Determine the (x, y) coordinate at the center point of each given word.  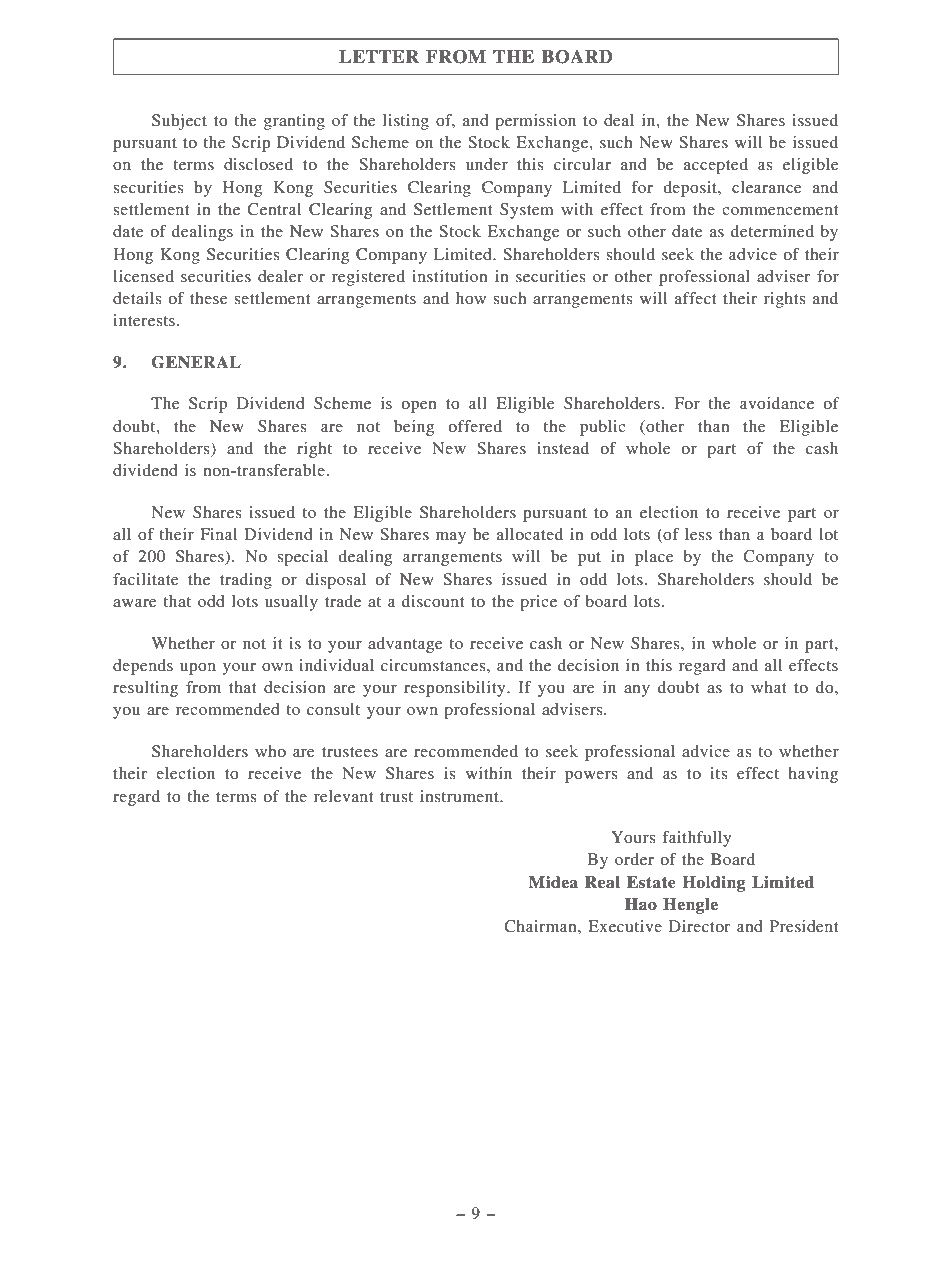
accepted (716, 166)
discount (433, 601)
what (768, 687)
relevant (343, 796)
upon (198, 669)
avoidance (777, 403)
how (471, 298)
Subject (179, 122)
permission (535, 122)
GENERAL (196, 362)
